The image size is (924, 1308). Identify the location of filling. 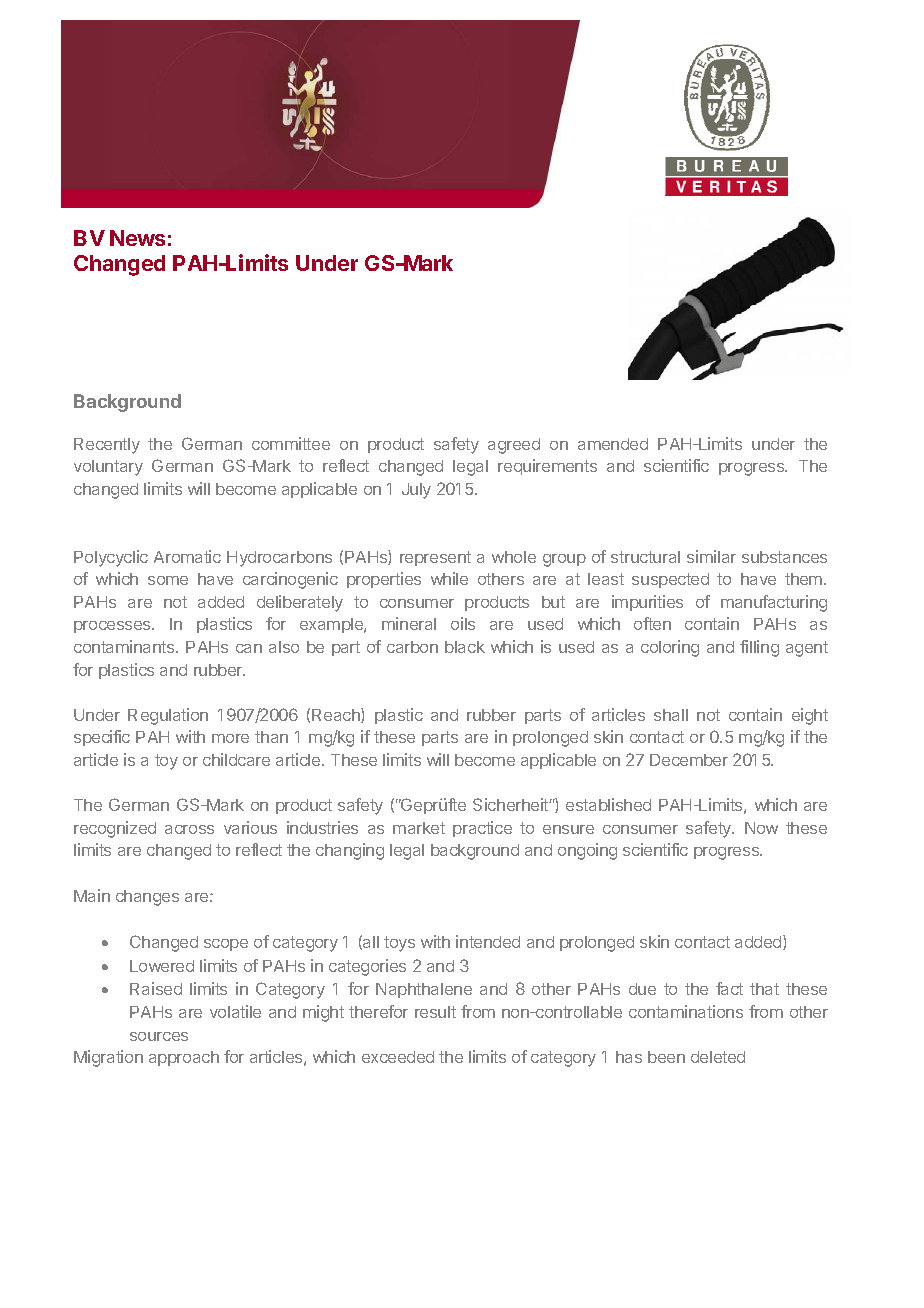
(759, 648).
